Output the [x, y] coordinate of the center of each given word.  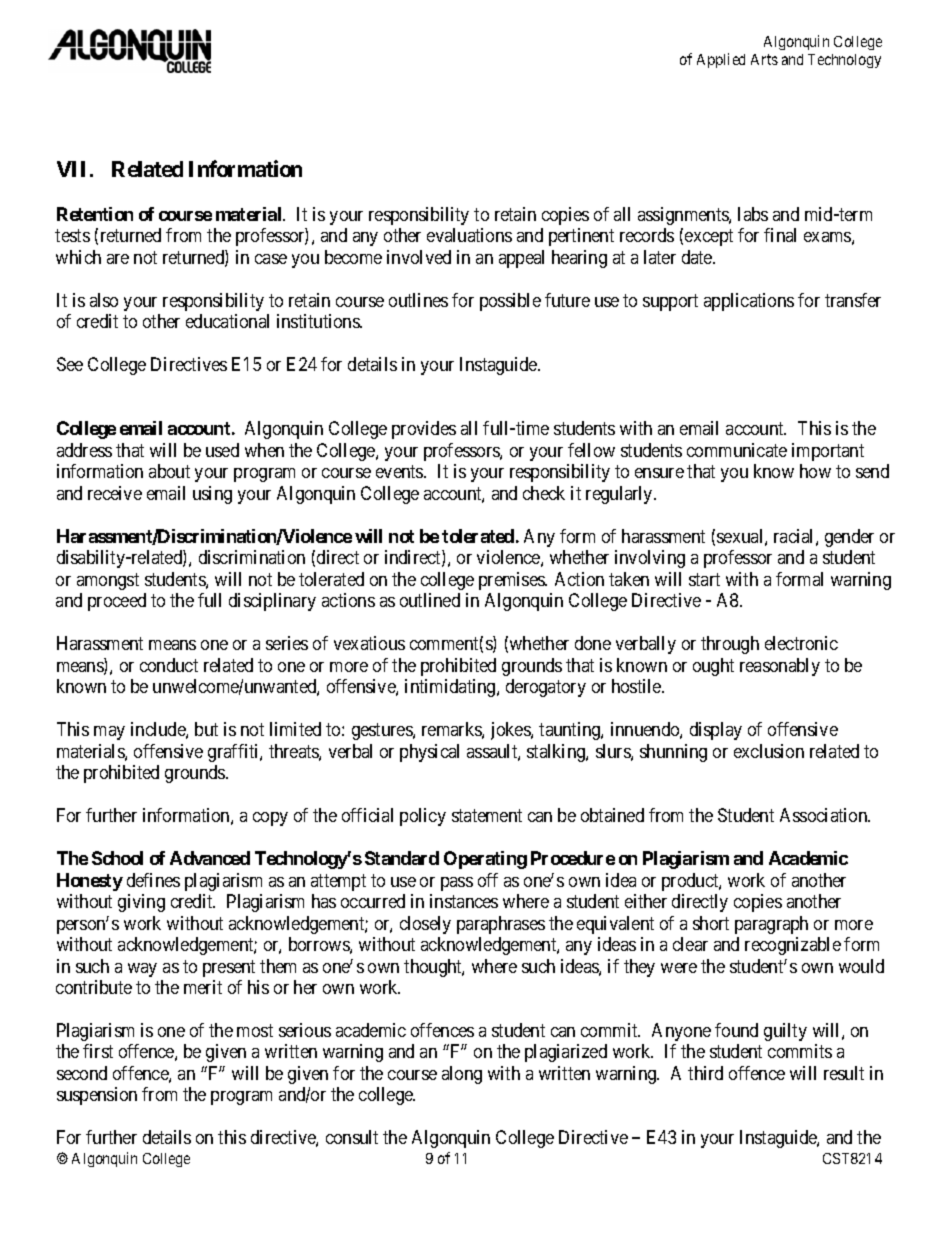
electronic [801, 643]
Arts [764, 59]
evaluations [469, 235]
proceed [117, 602]
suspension [97, 1096]
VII [74, 169]
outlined [430, 600]
